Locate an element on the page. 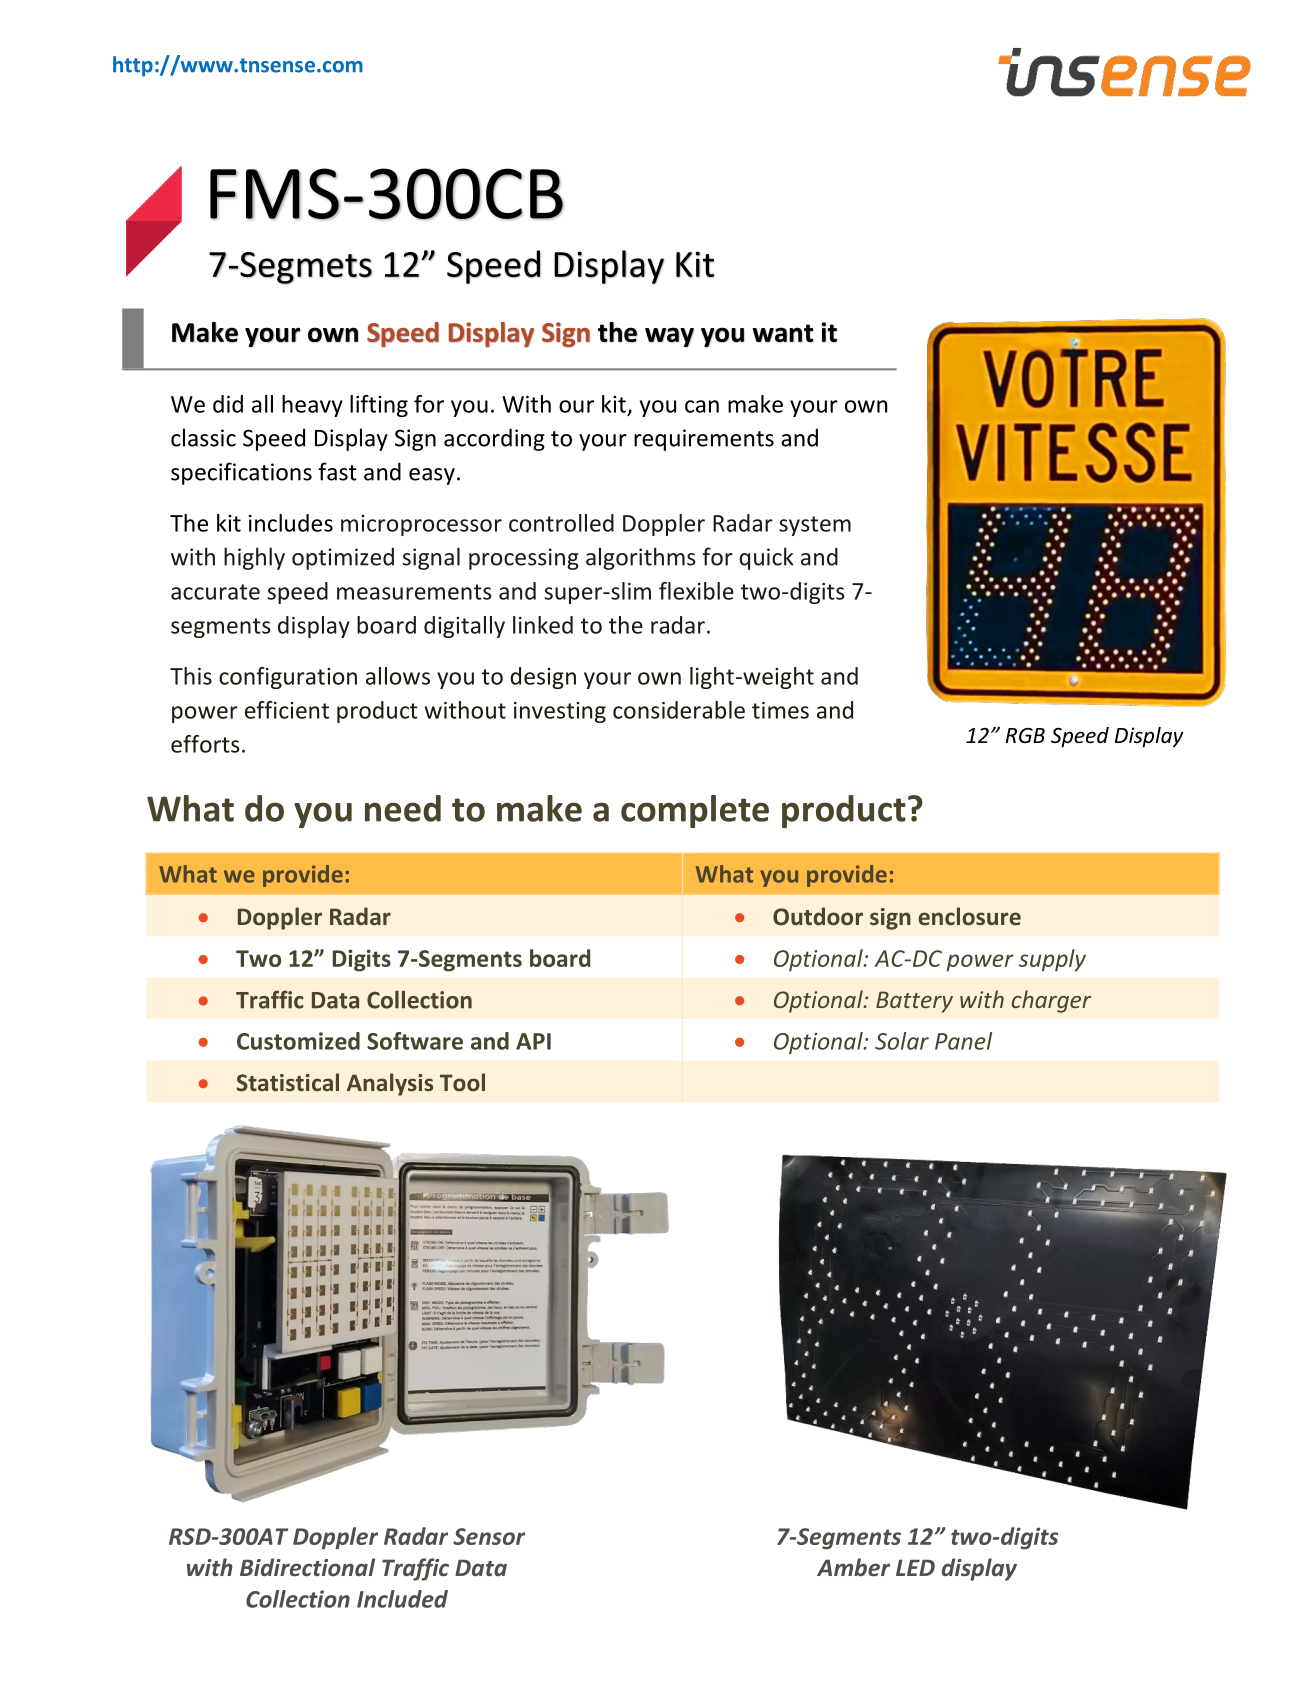 This document has width=1315, height=1702. highly is located at coordinates (254, 558).
